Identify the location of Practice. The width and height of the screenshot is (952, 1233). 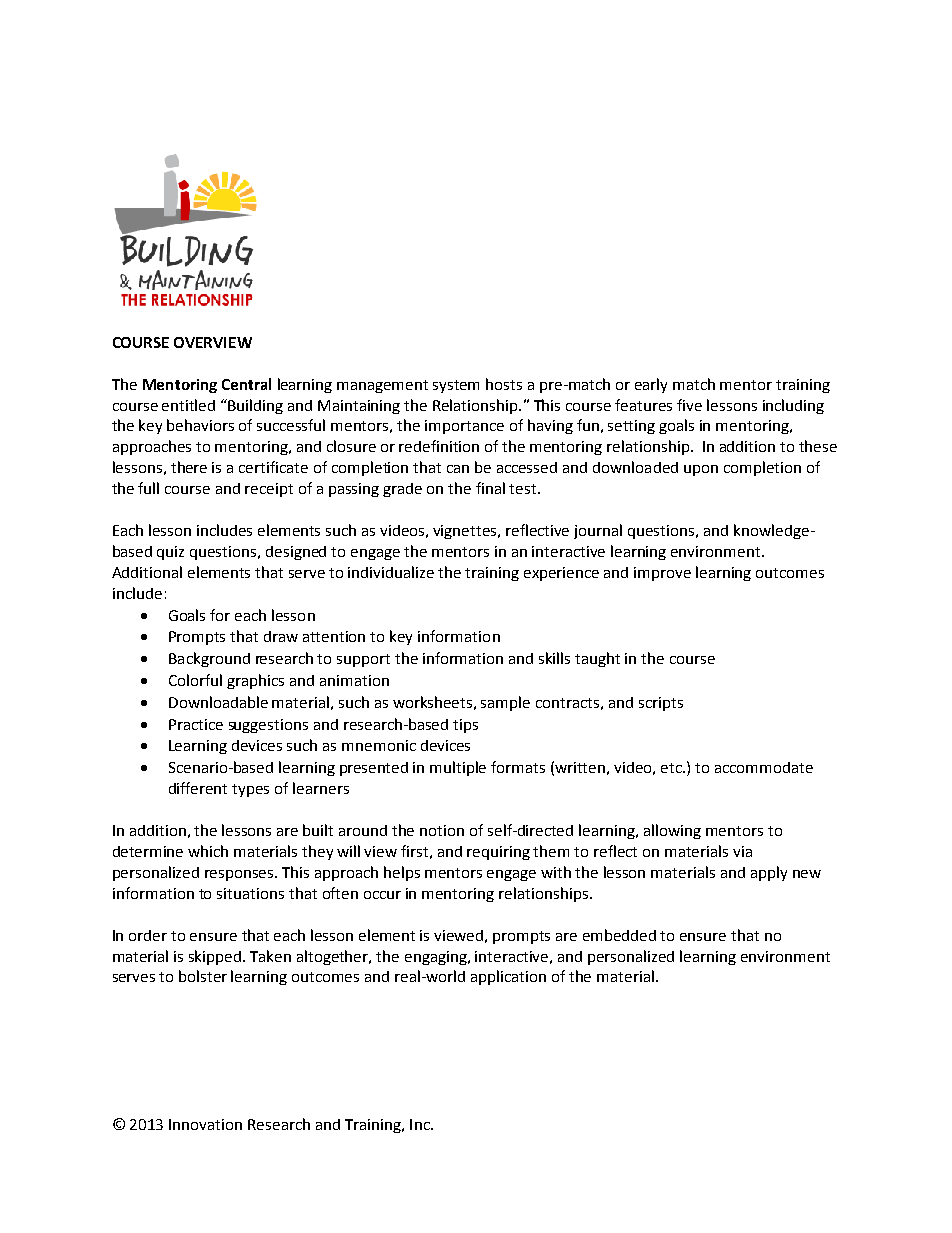
(196, 724).
